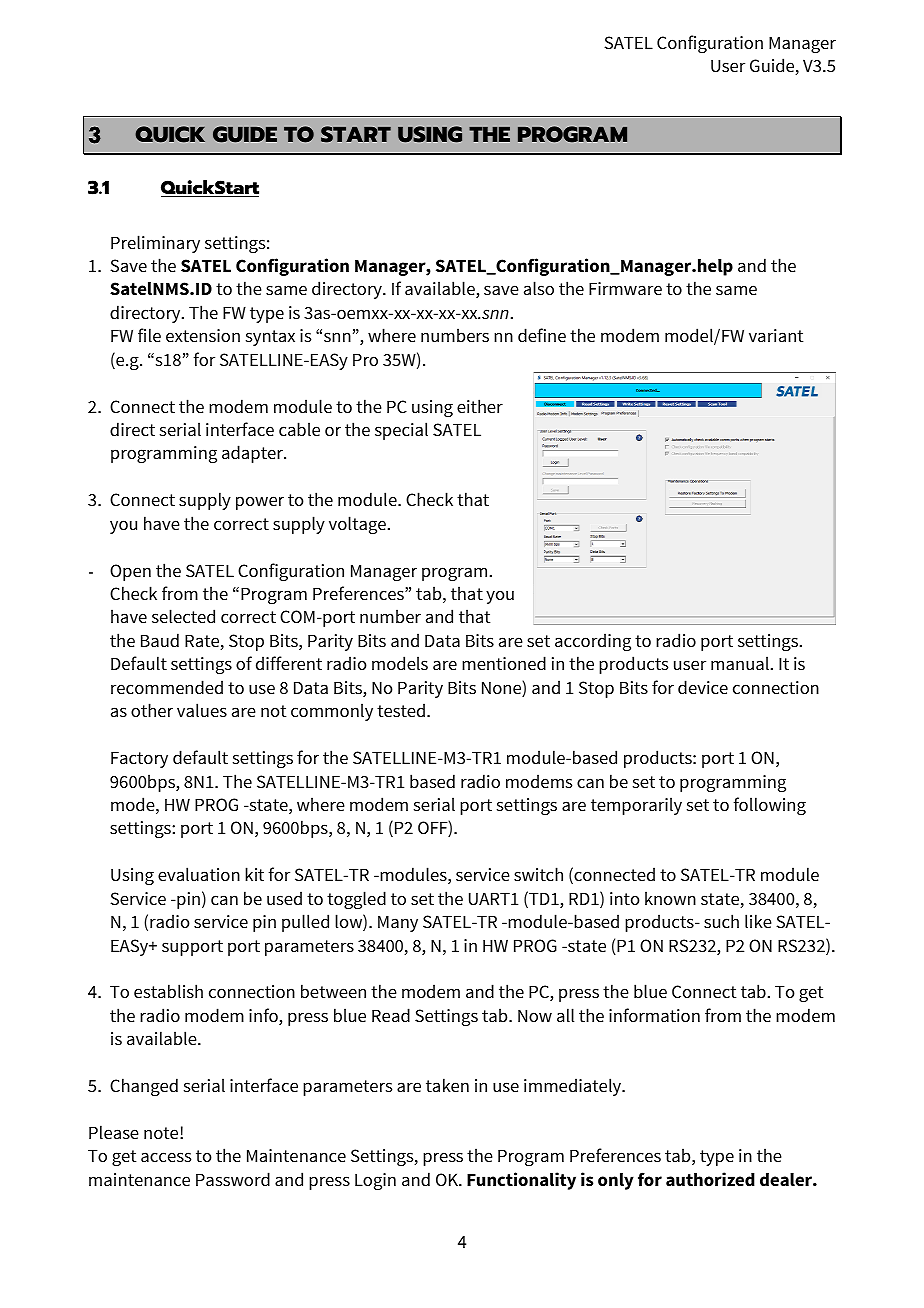  What do you see at coordinates (539, 288) in the image?
I see `also` at bounding box center [539, 288].
